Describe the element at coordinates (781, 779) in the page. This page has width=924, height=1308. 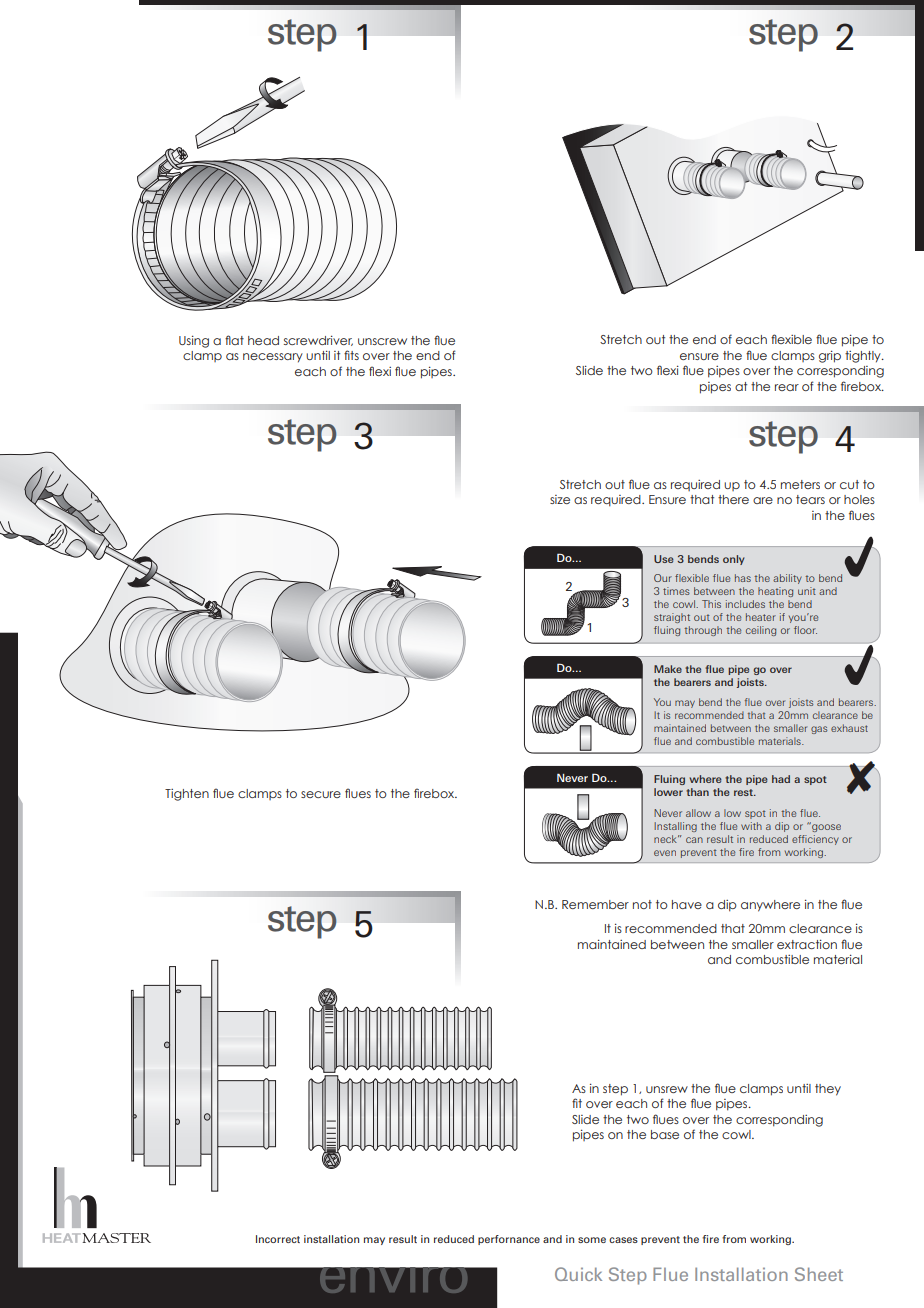
I see `had` at that location.
